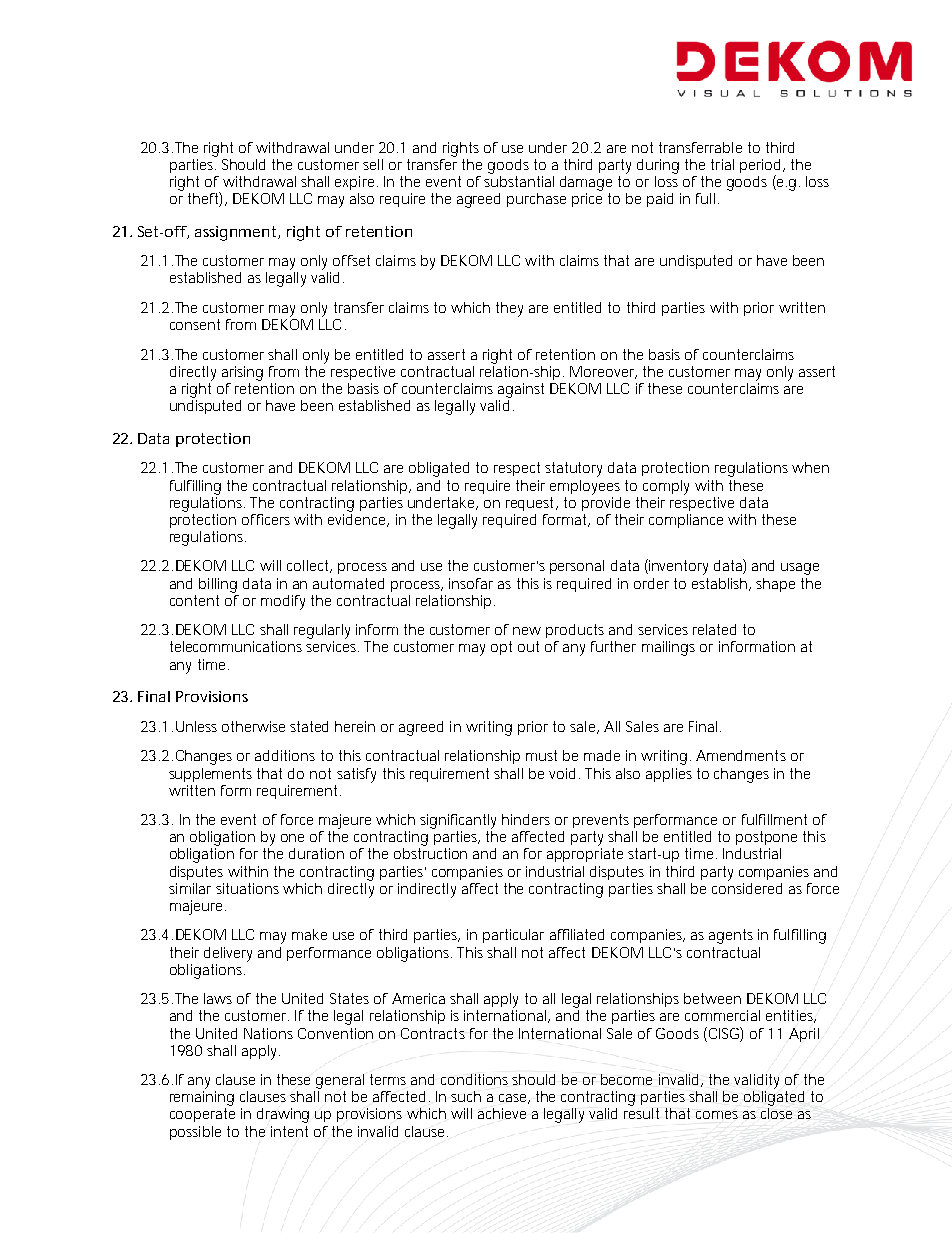 This screenshot has height=1233, width=952. What do you see at coordinates (705, 198) in the screenshot?
I see `full` at bounding box center [705, 198].
